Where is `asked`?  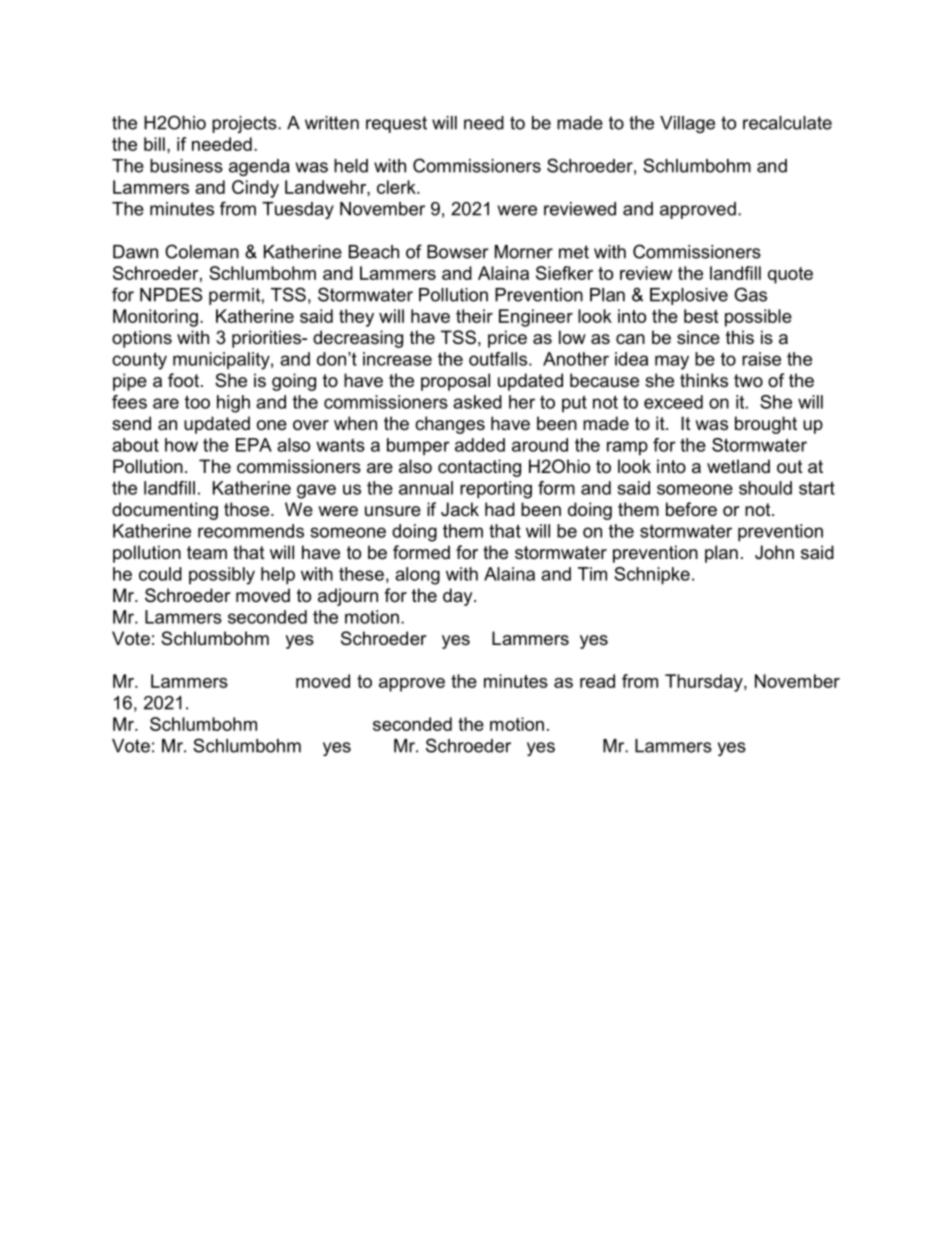 asked is located at coordinates (477, 402).
